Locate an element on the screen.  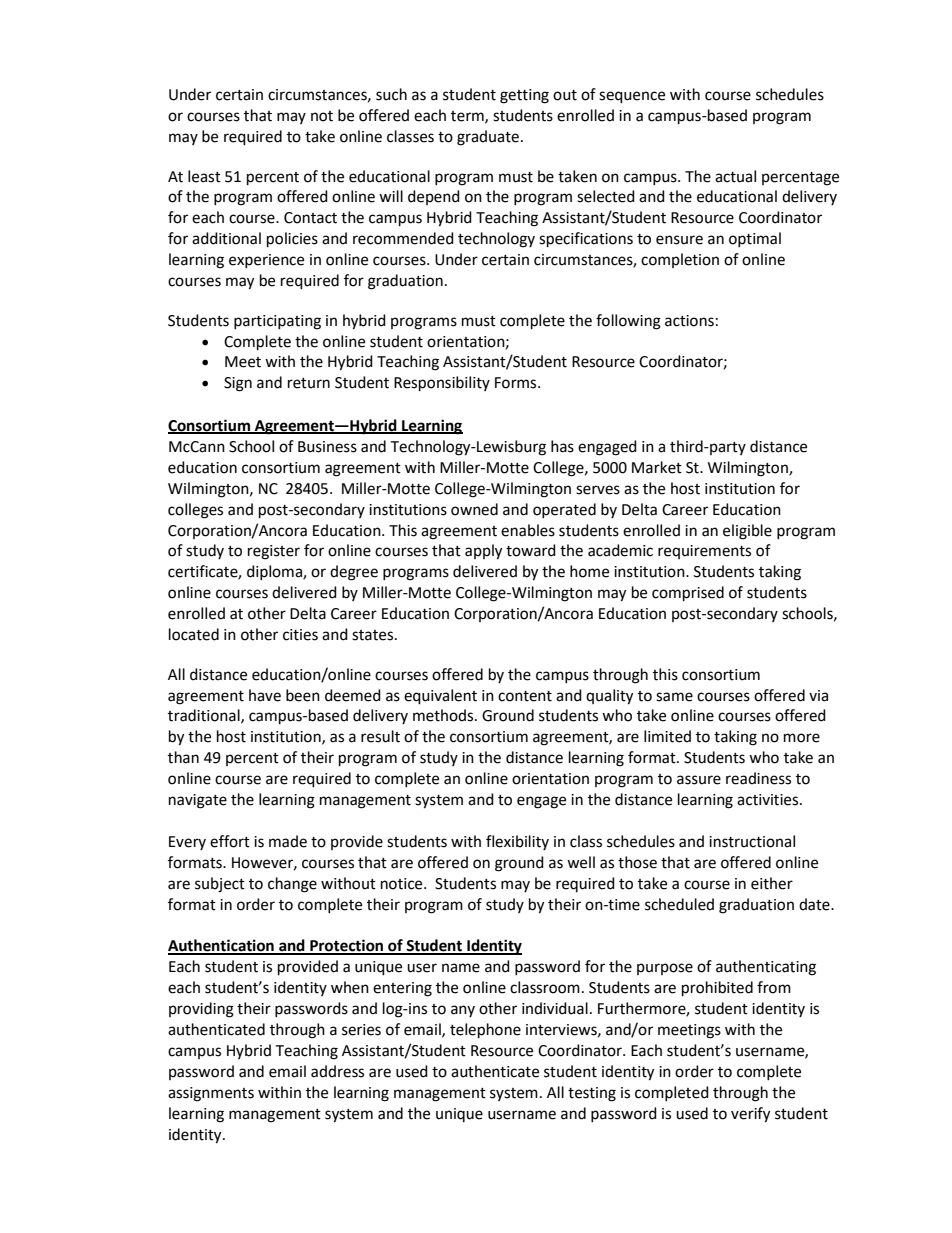
actual is located at coordinates (735, 176).
